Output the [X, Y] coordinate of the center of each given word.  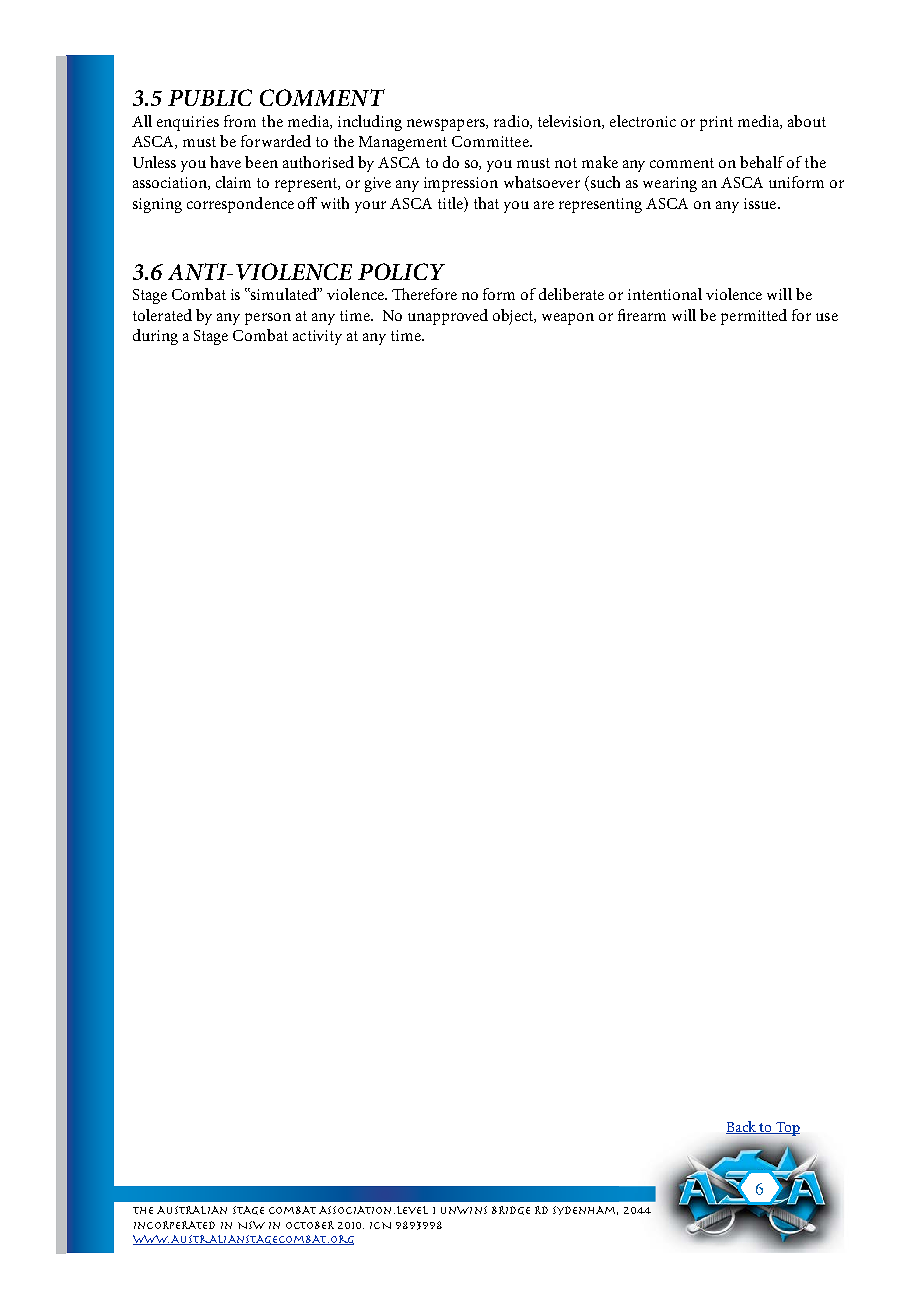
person [268, 319]
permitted [754, 317]
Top [787, 1129]
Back [742, 1127]
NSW [251, 1225]
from [240, 121]
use [827, 317]
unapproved [448, 317]
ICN [380, 1225]
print [716, 123]
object [514, 317]
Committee [491, 141]
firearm [642, 315]
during [155, 337]
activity [317, 337]
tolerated [162, 315]
